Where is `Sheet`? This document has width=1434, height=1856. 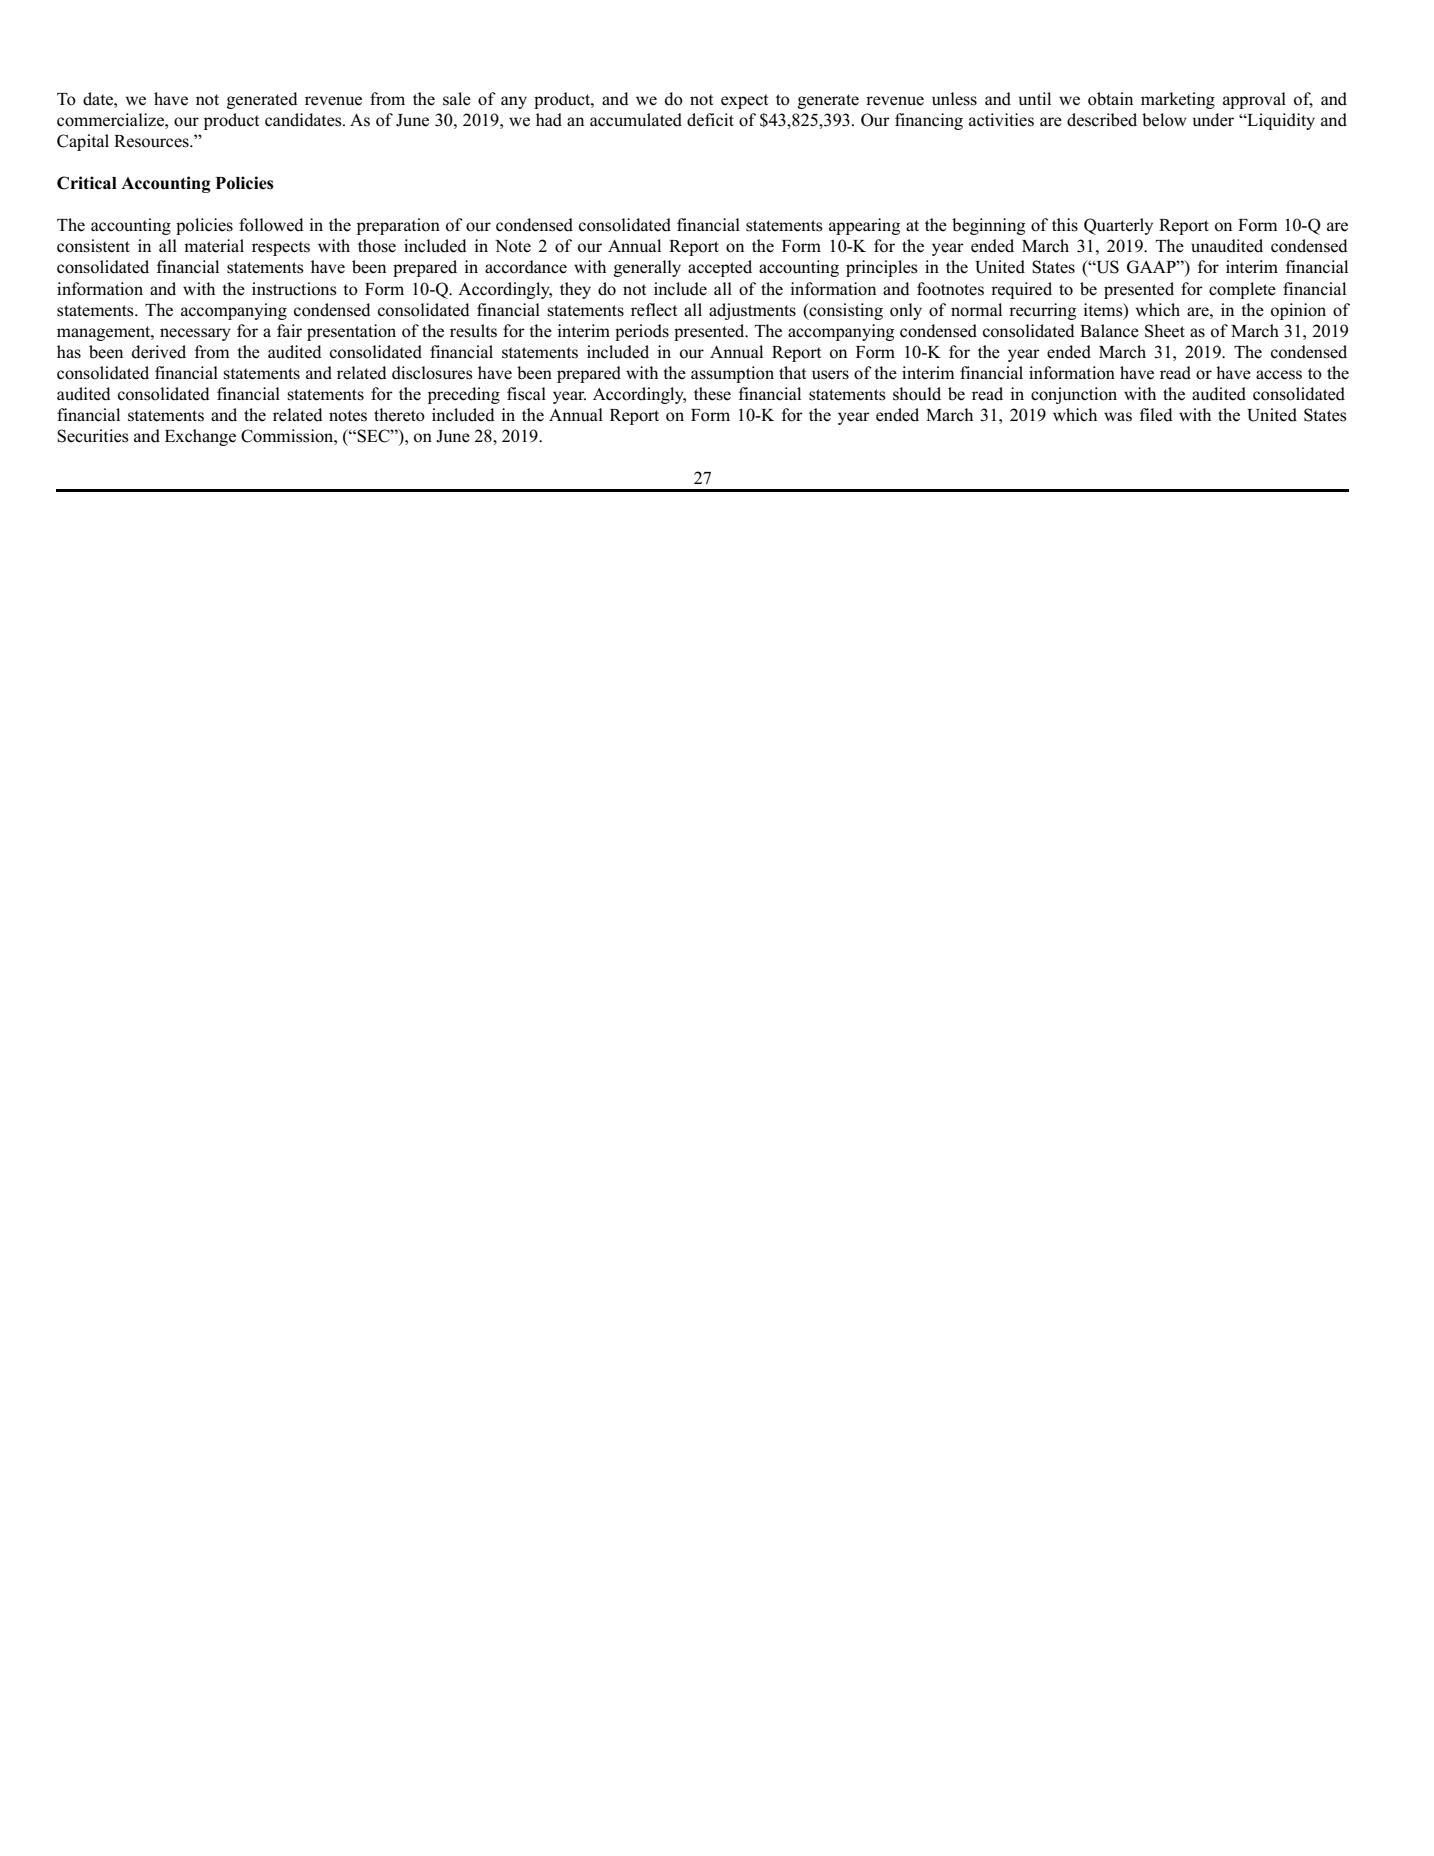
Sheet is located at coordinates (1165, 331).
